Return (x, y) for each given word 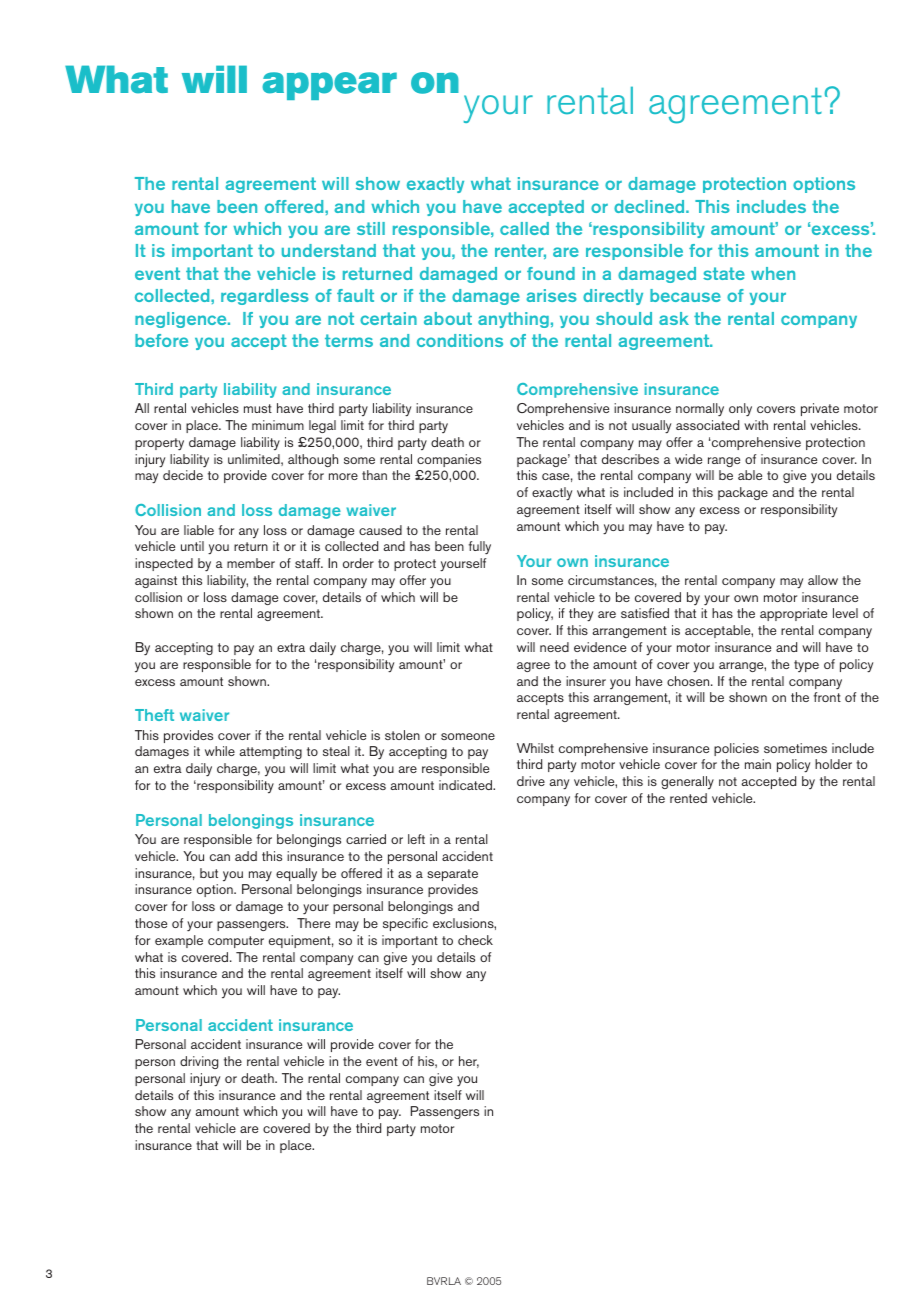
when (773, 273)
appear (329, 86)
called (524, 228)
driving (199, 1062)
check (475, 940)
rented (688, 798)
